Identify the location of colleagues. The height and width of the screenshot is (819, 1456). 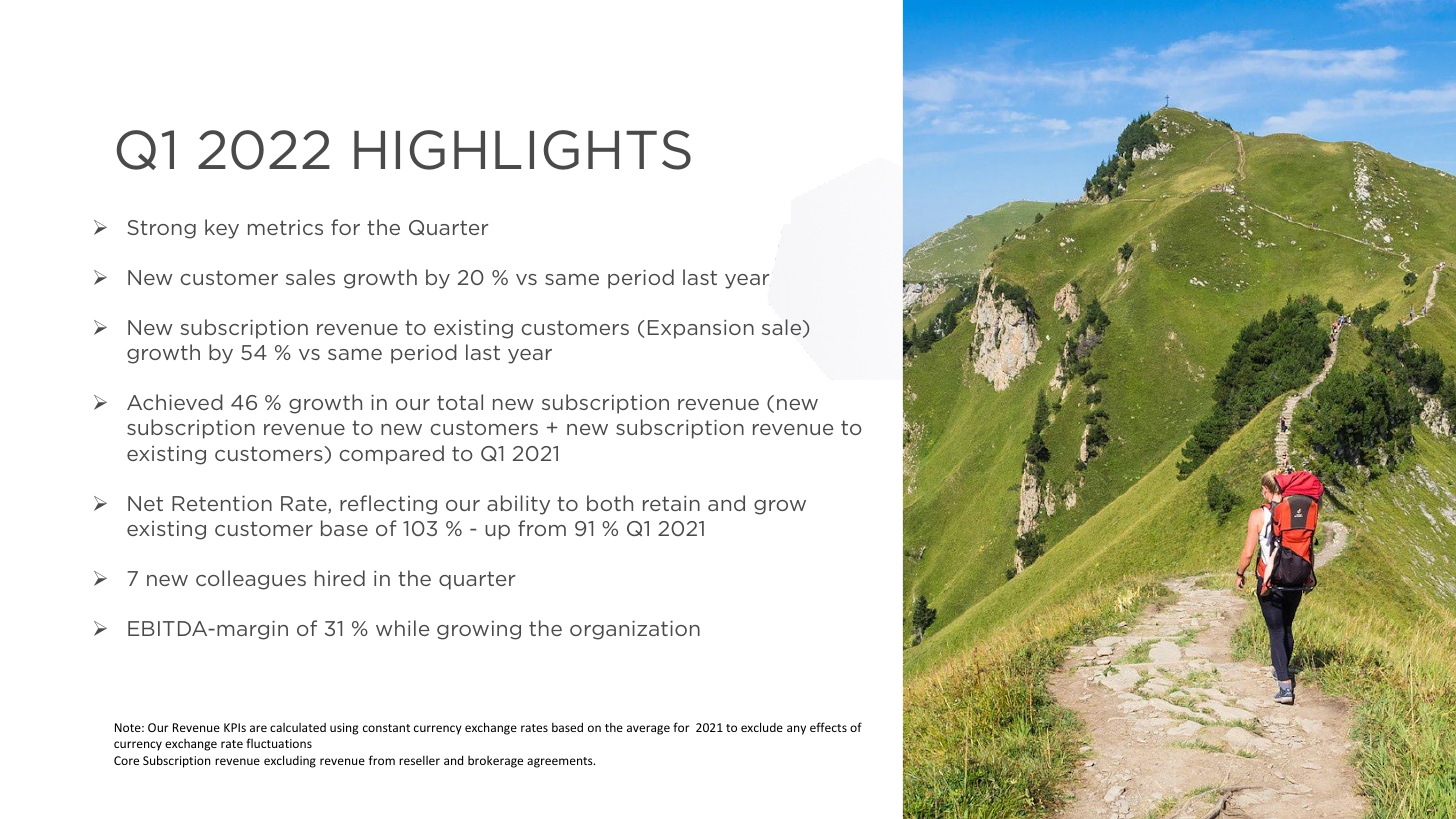
(251, 580).
